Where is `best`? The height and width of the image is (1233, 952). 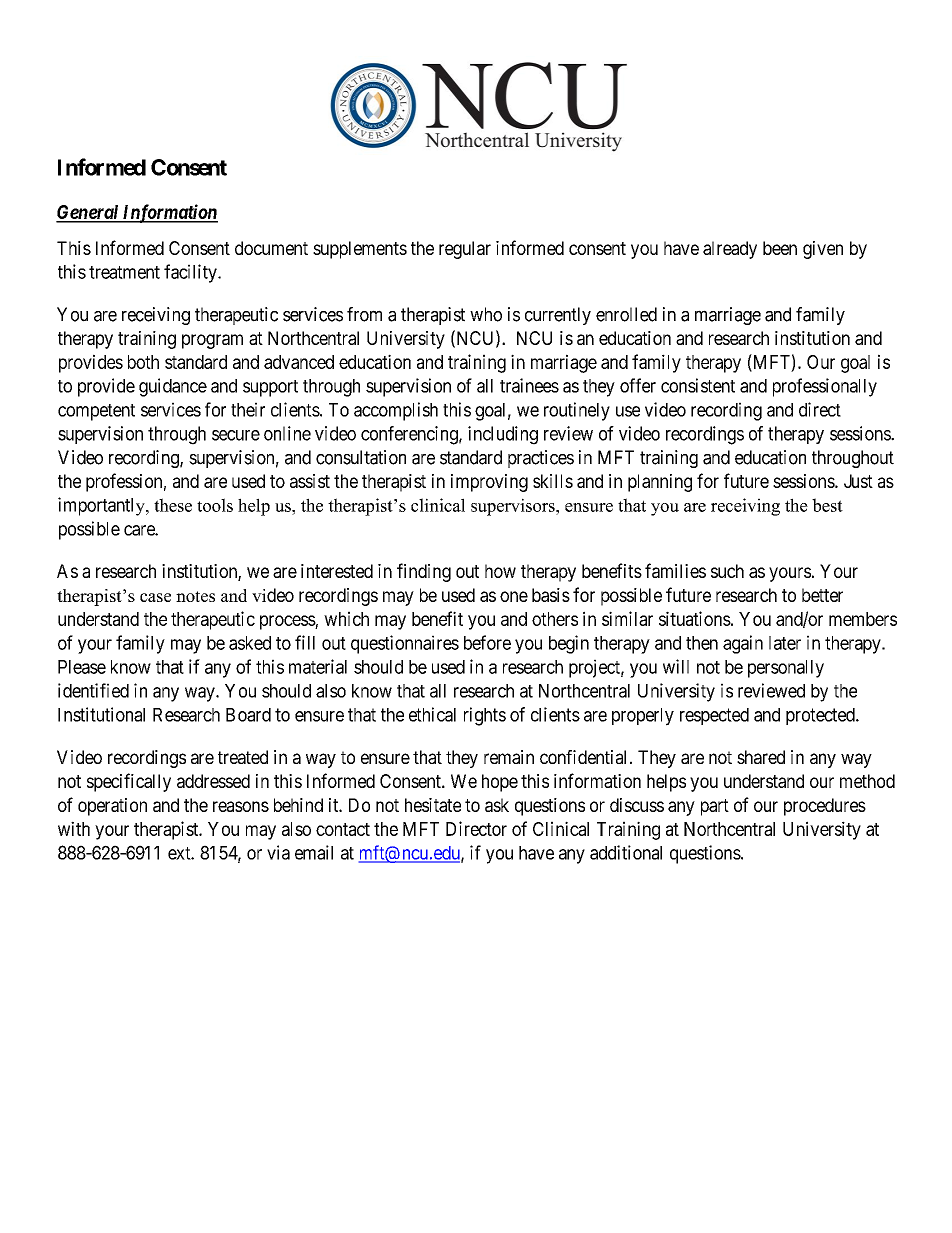 best is located at coordinates (827, 505).
